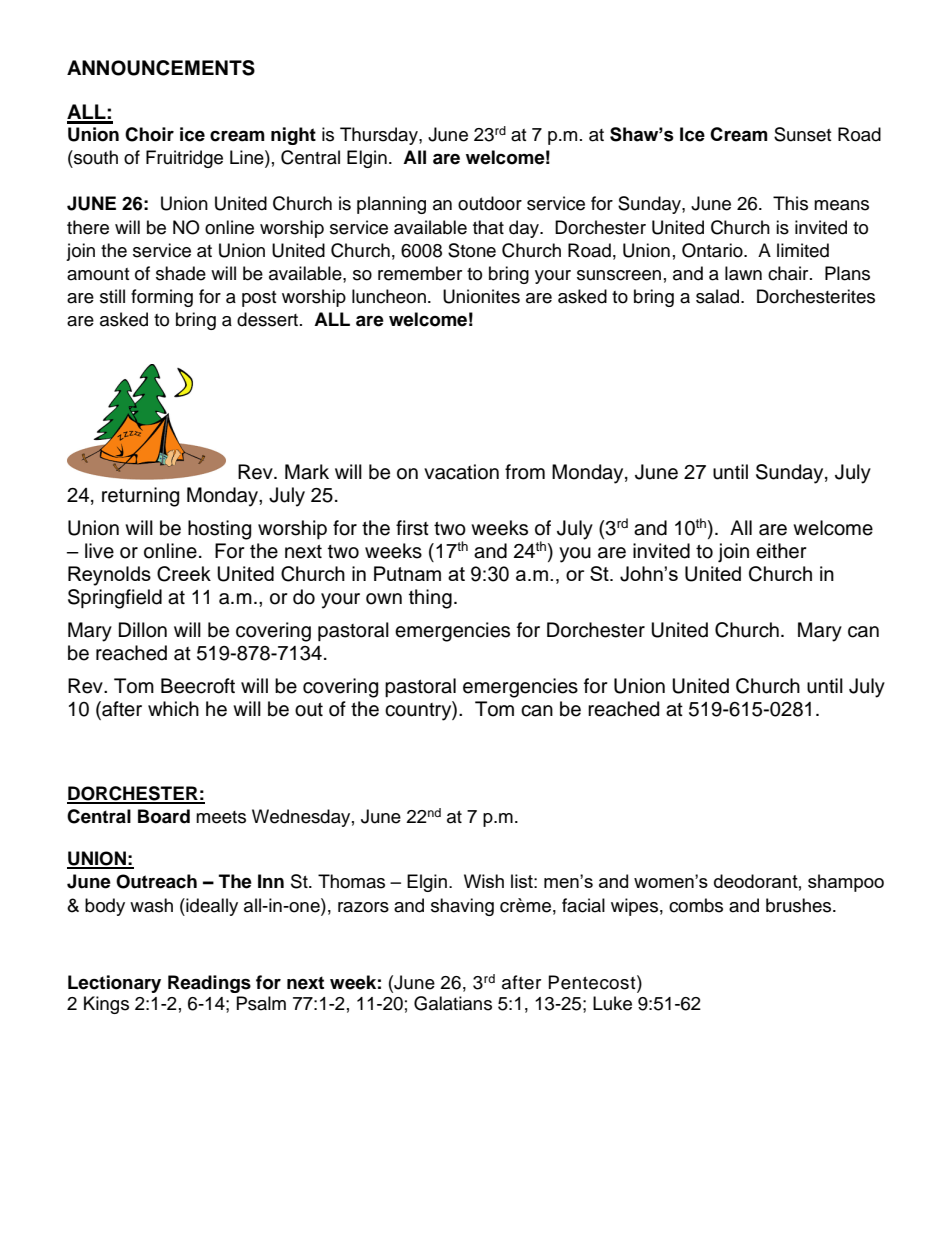  What do you see at coordinates (380, 136) in the image?
I see `Thursday` at bounding box center [380, 136].
